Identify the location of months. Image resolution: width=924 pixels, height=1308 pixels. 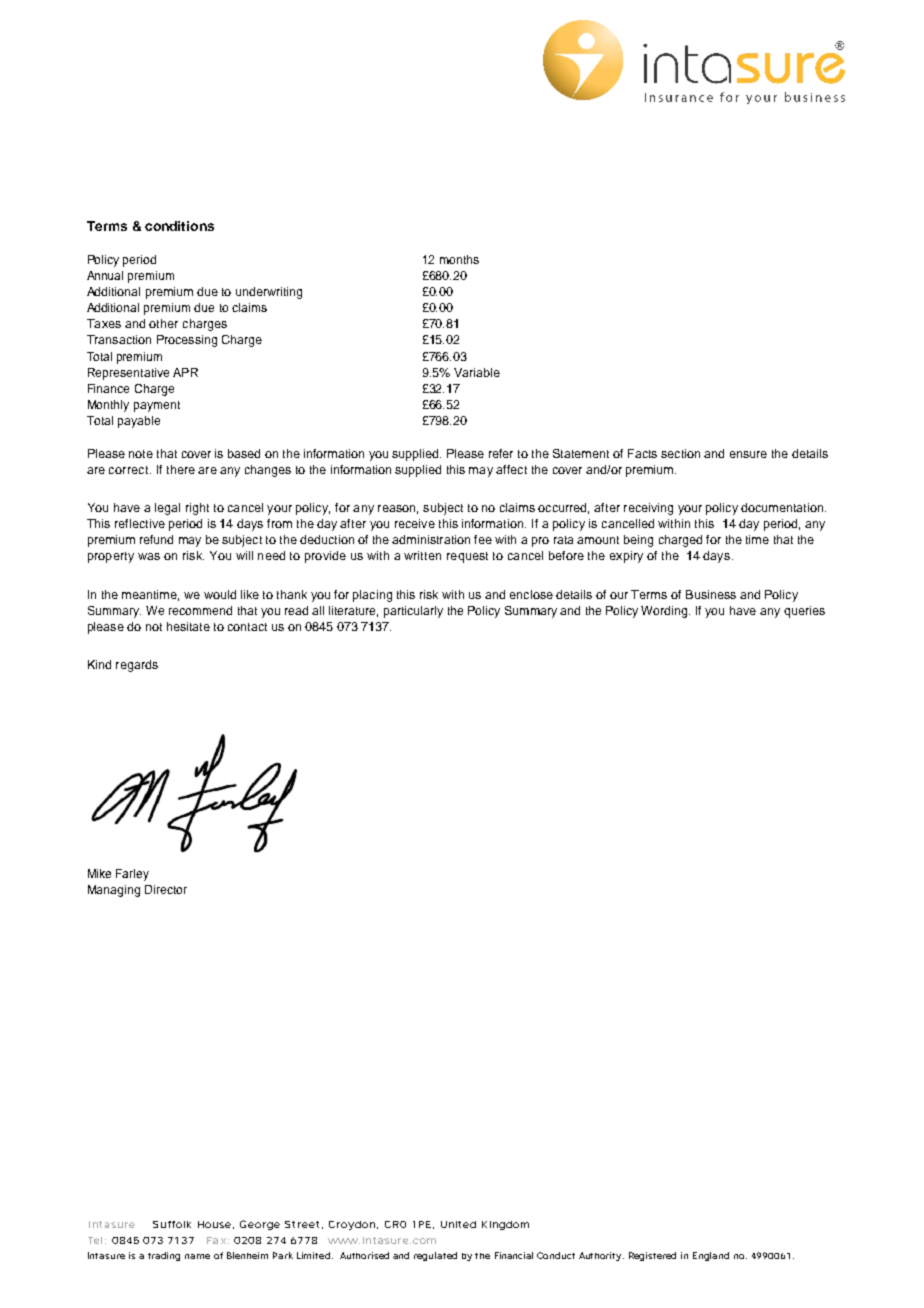
(459, 259).
